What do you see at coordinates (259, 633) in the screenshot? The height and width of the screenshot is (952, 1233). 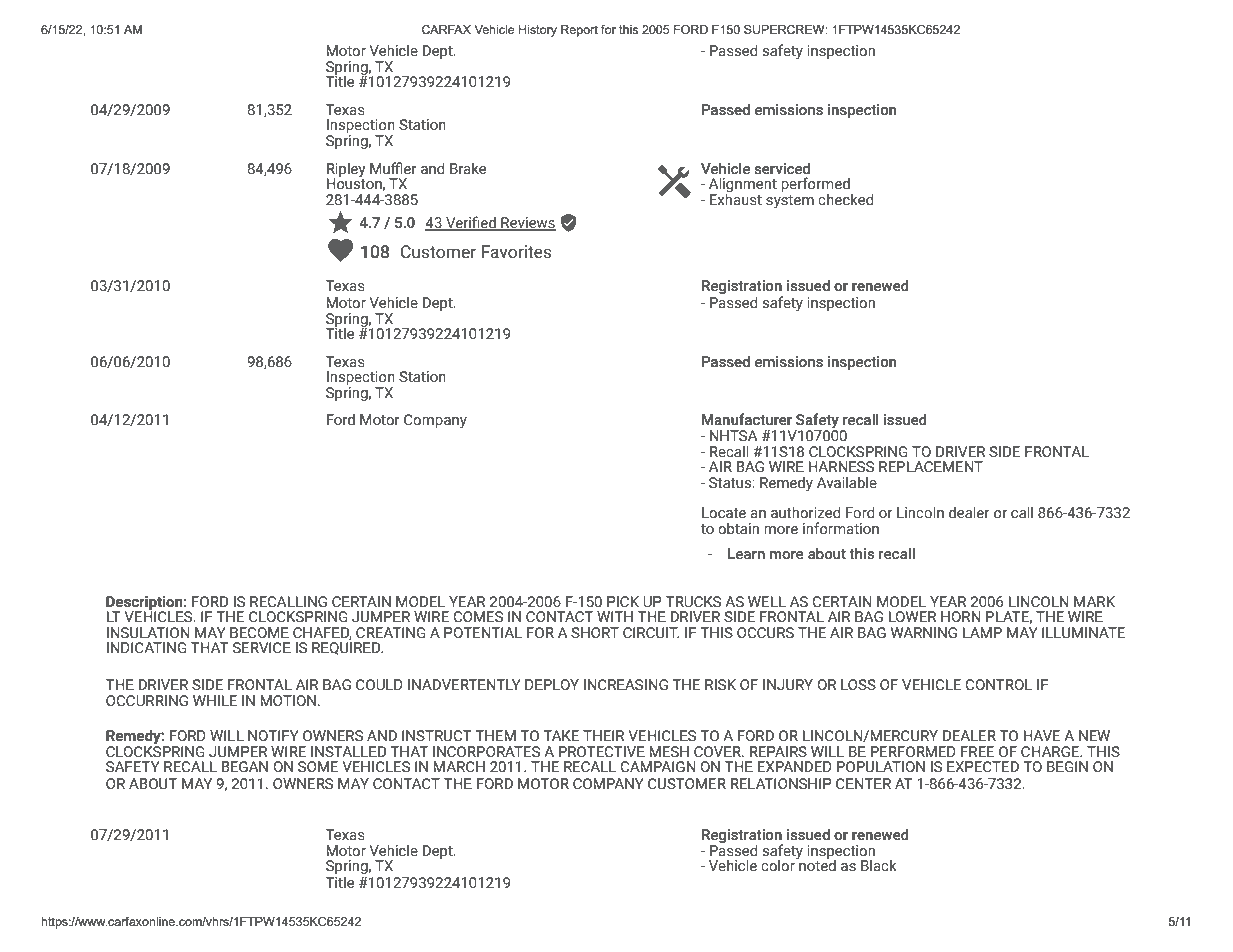 I see `BECOME` at bounding box center [259, 633].
